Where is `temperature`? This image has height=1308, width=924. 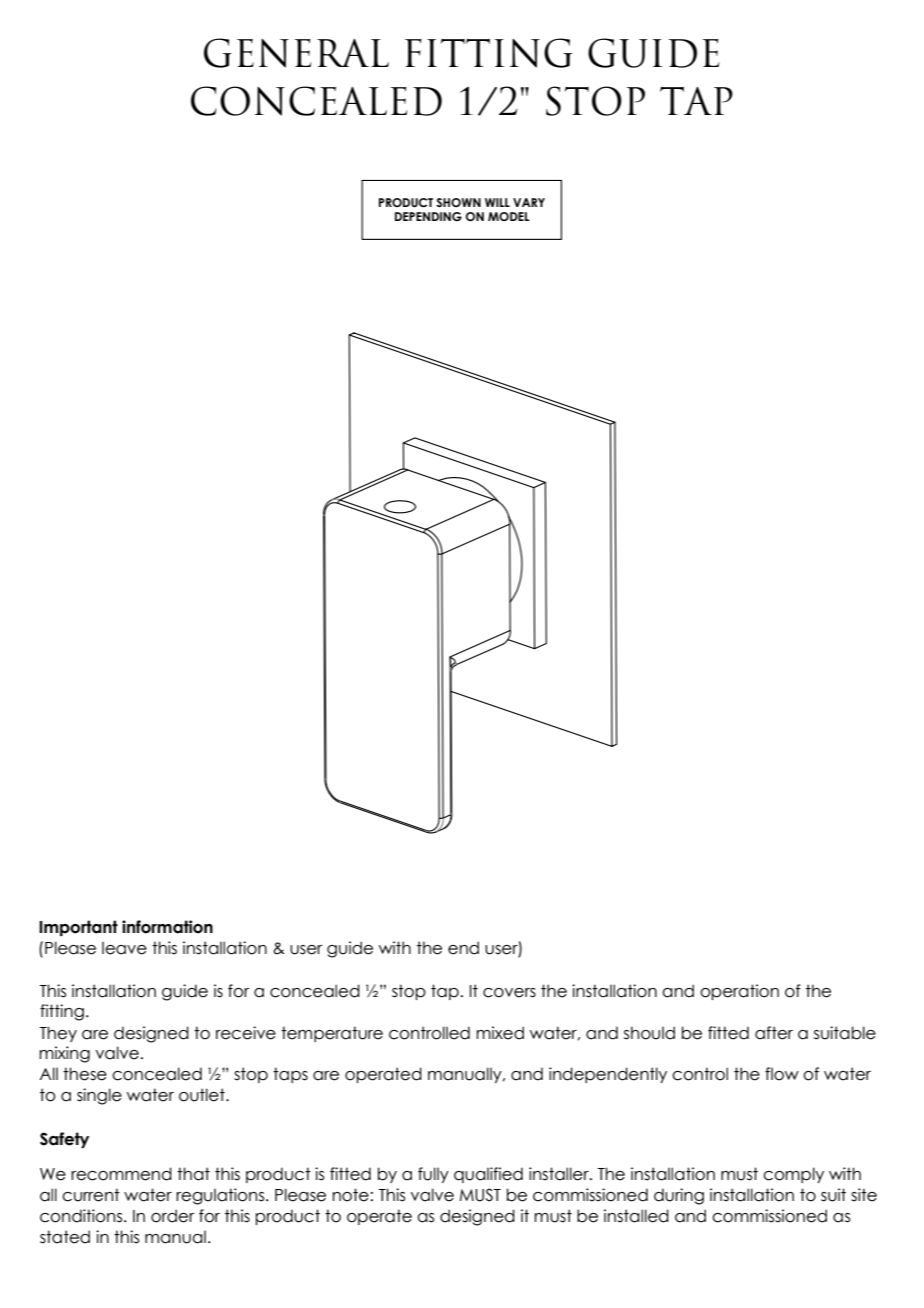
temperature is located at coordinates (332, 1034).
